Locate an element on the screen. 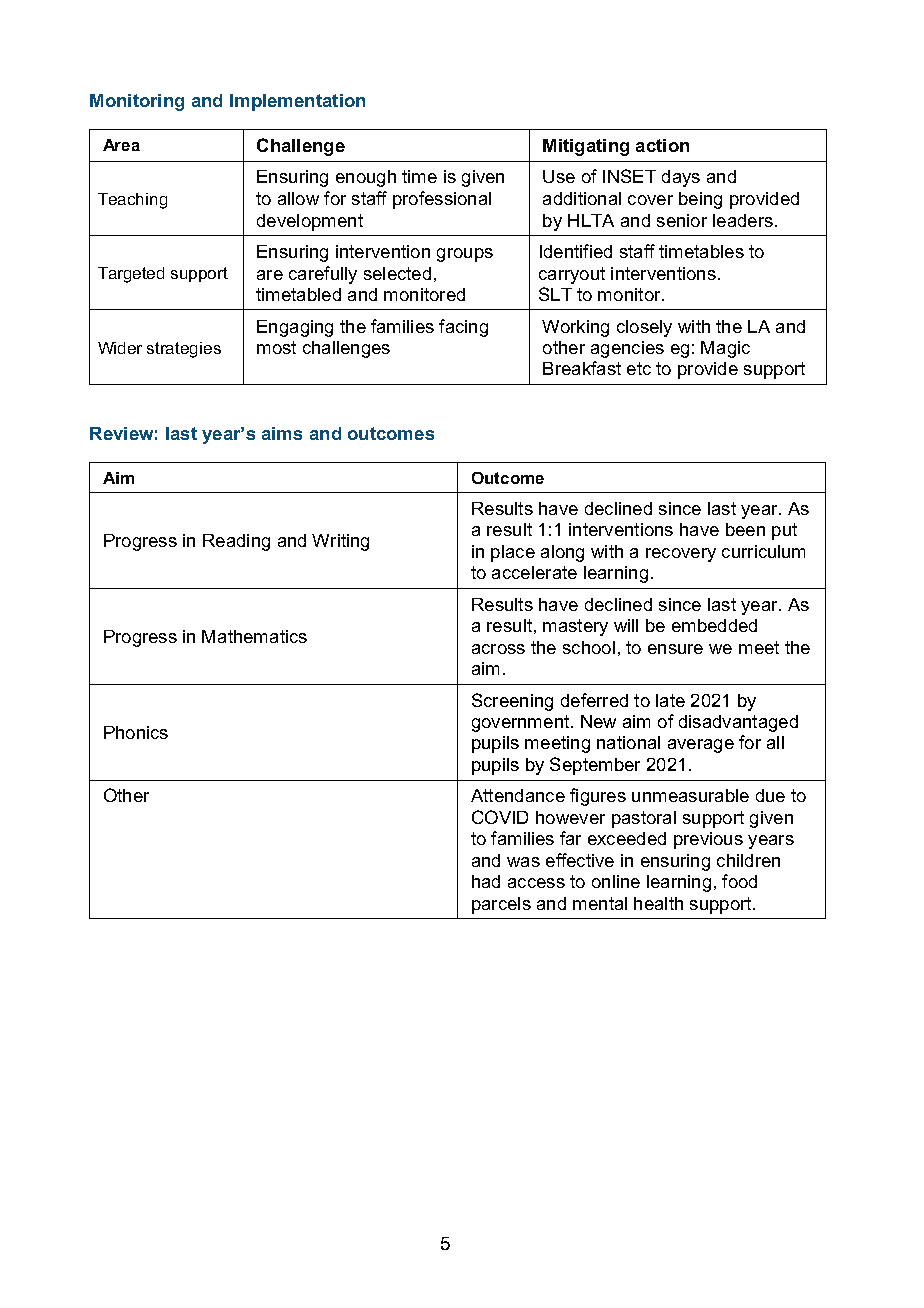  Area is located at coordinates (121, 145).
